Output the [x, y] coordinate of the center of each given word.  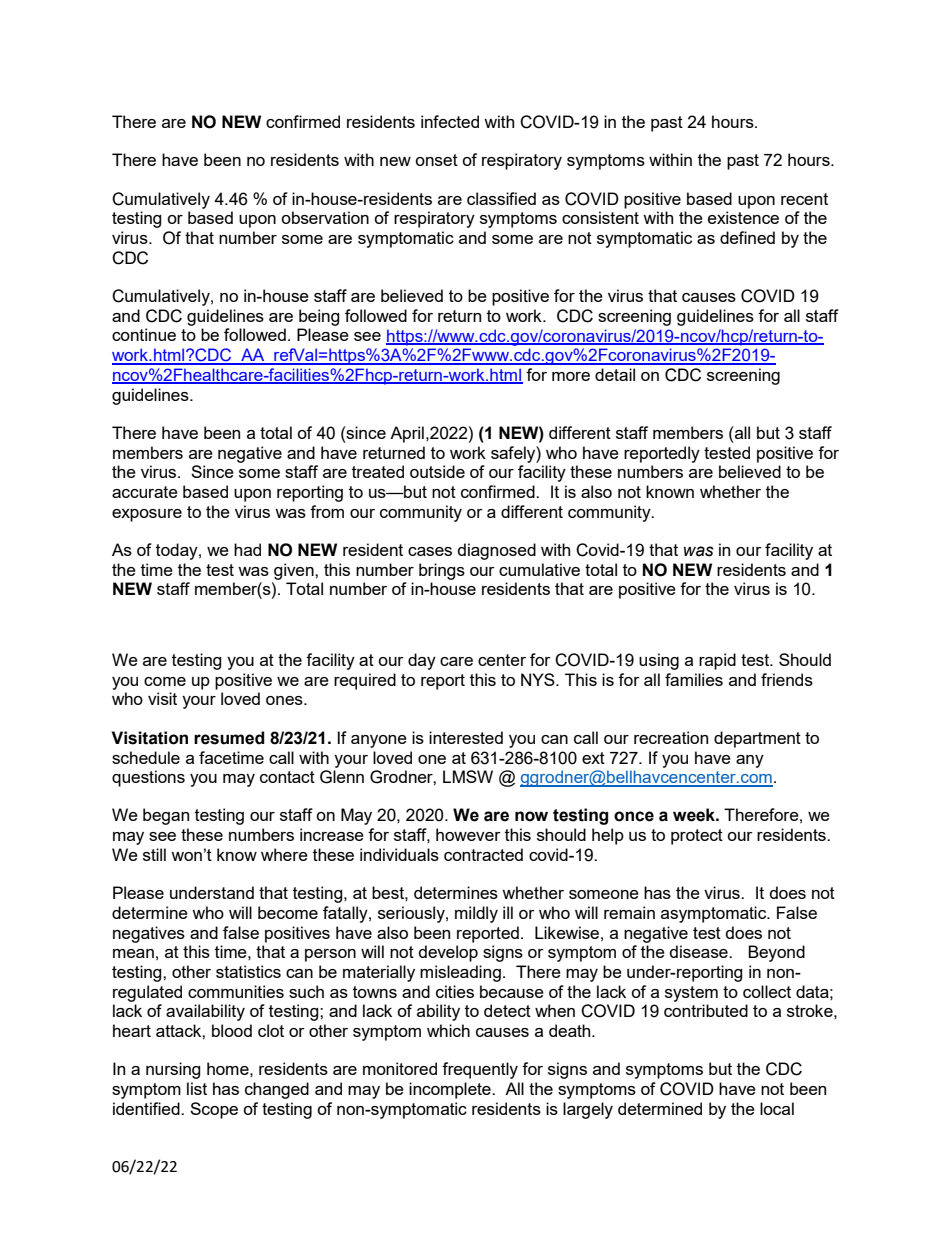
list [197, 1088]
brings [442, 571]
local [777, 1108]
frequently [480, 1070]
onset [436, 160]
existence [743, 217]
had [247, 549]
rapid [717, 661]
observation [325, 217]
